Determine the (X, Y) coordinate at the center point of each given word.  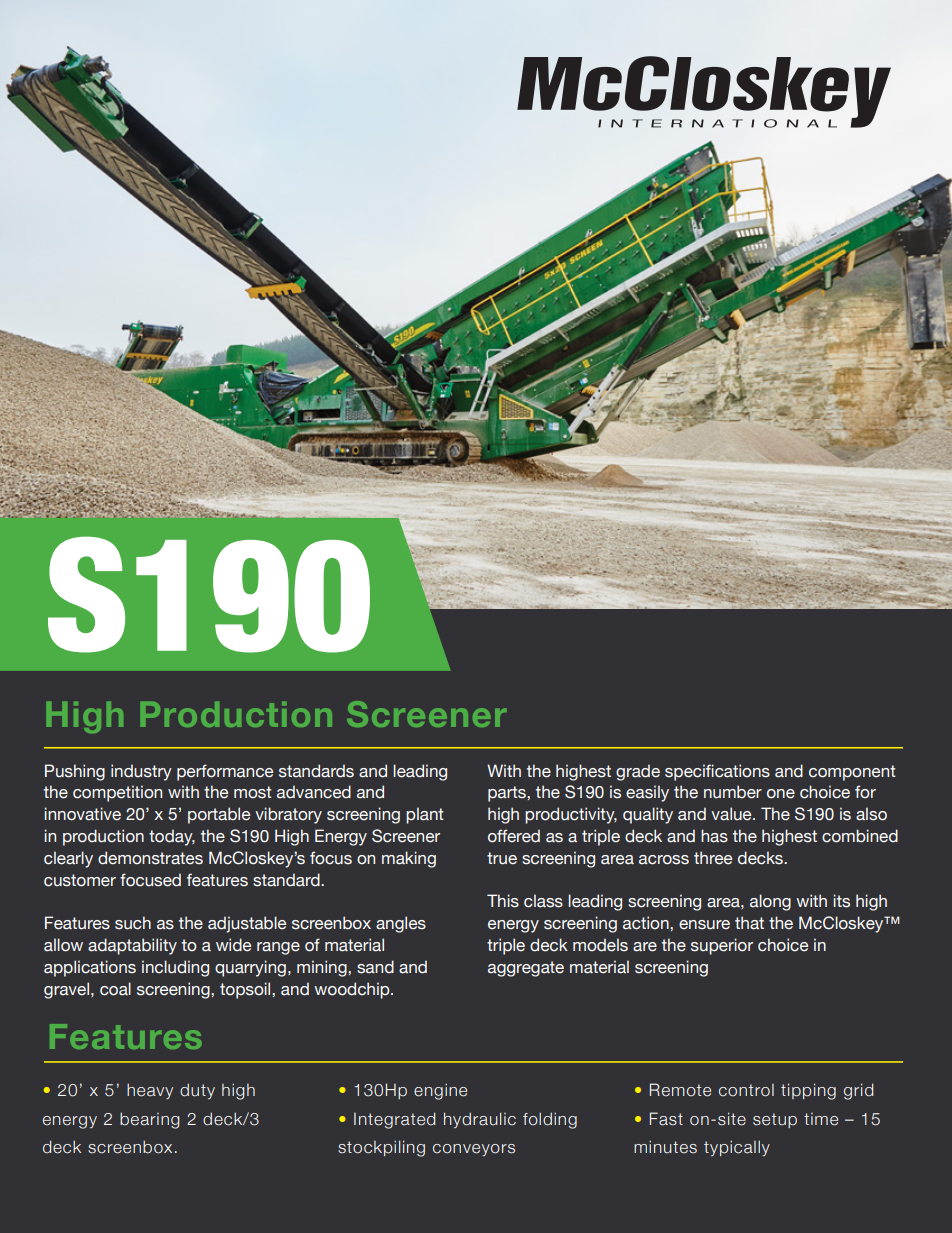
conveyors (474, 1150)
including (175, 968)
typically (737, 1148)
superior (722, 946)
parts (508, 794)
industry (141, 772)
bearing (150, 1120)
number (733, 792)
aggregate (526, 969)
